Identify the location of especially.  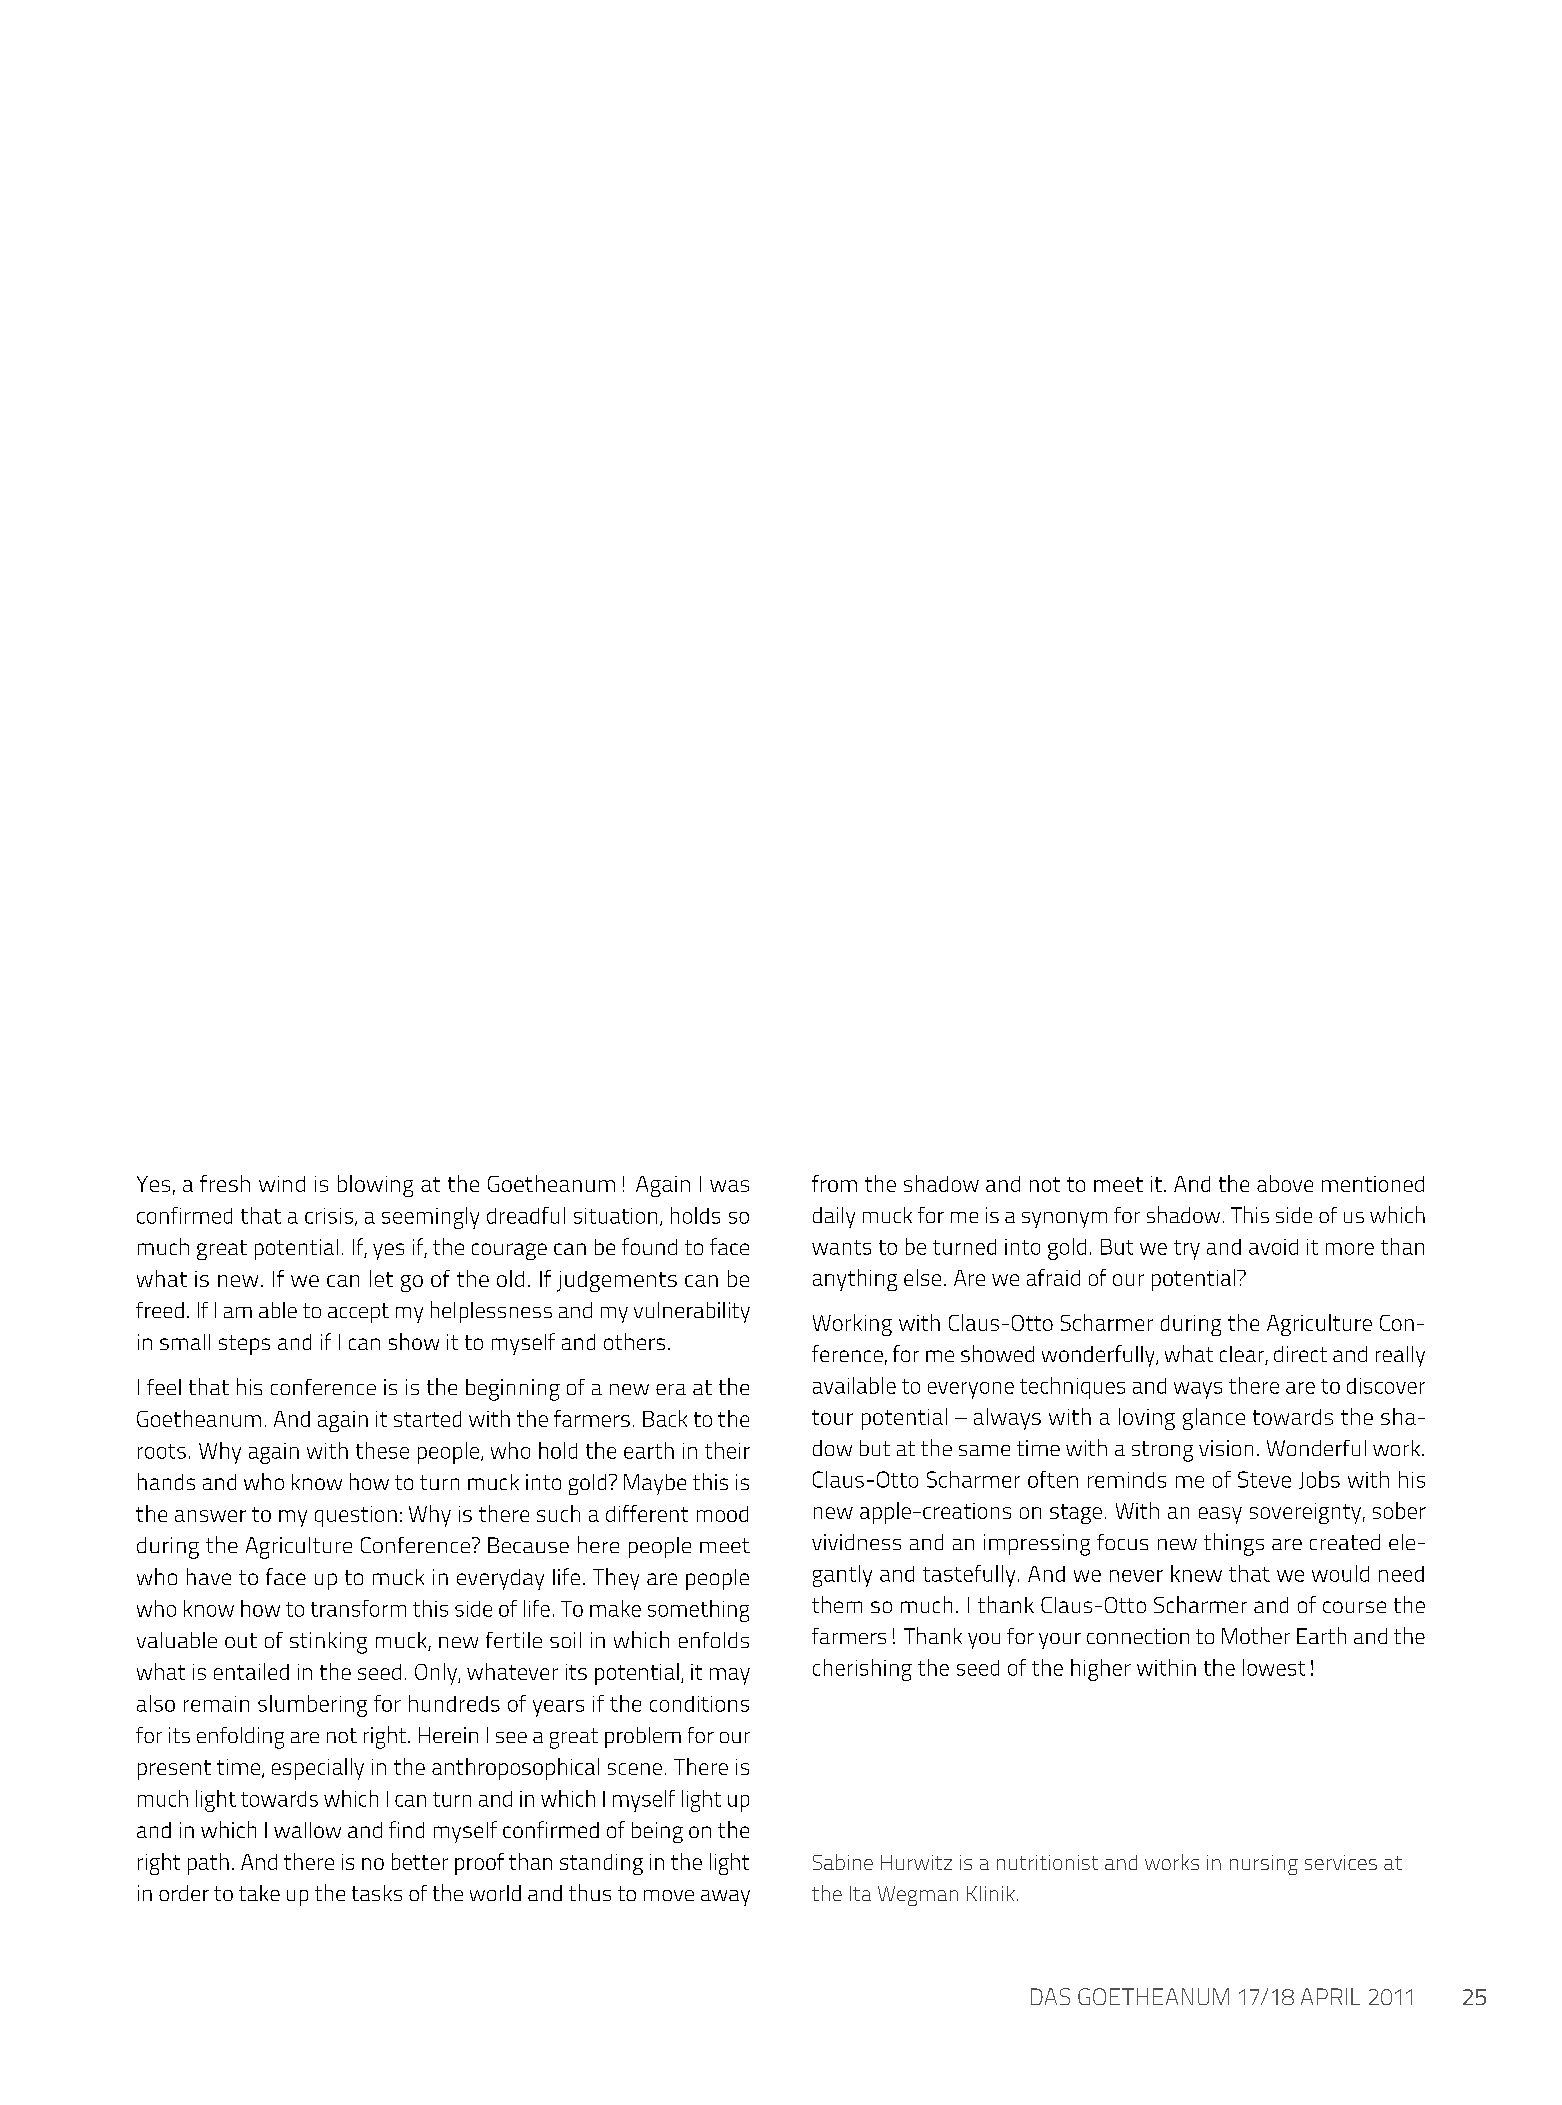
(318, 1769).
